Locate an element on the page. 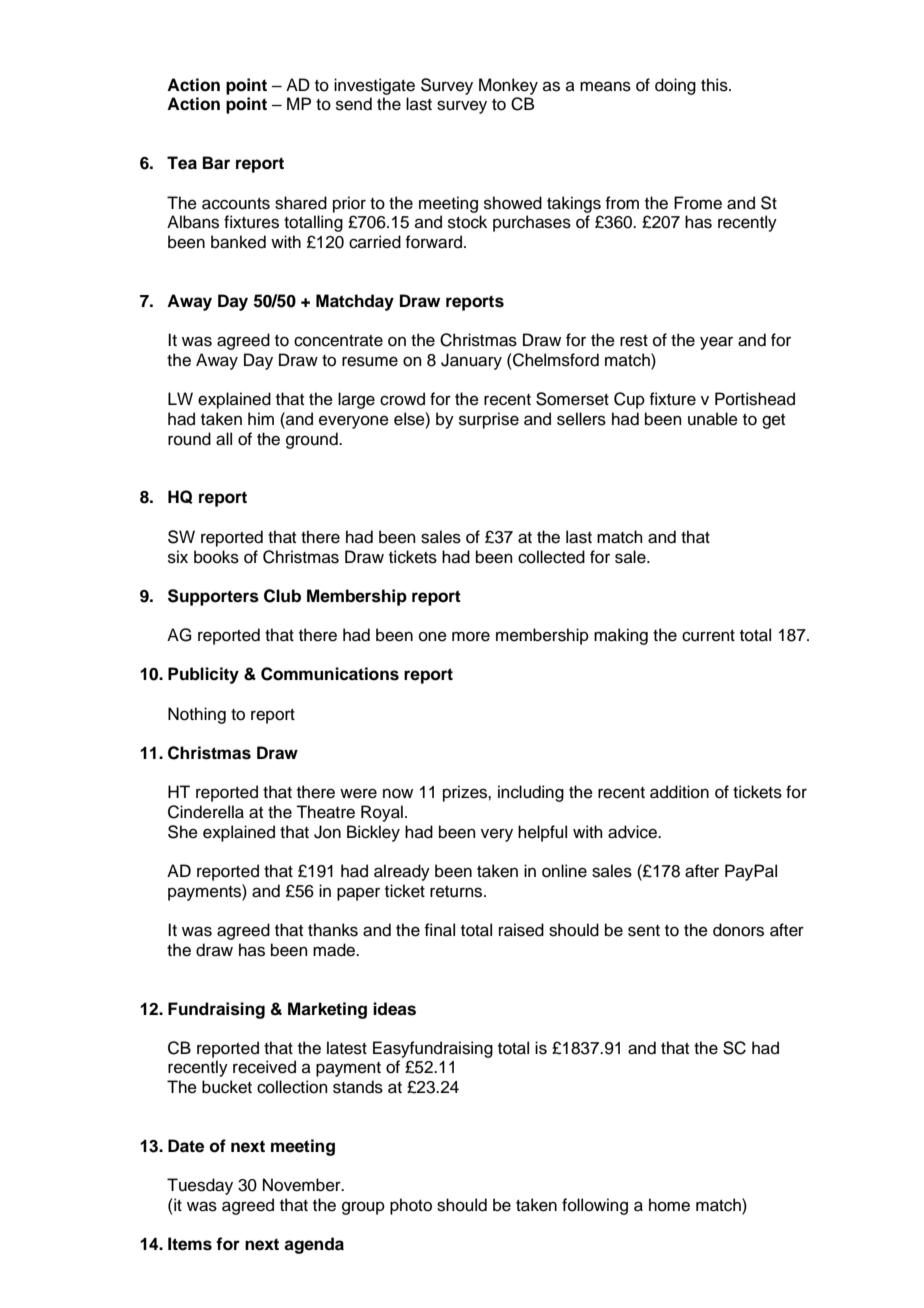 This document has width=924, height=1308. home is located at coordinates (669, 1205).
